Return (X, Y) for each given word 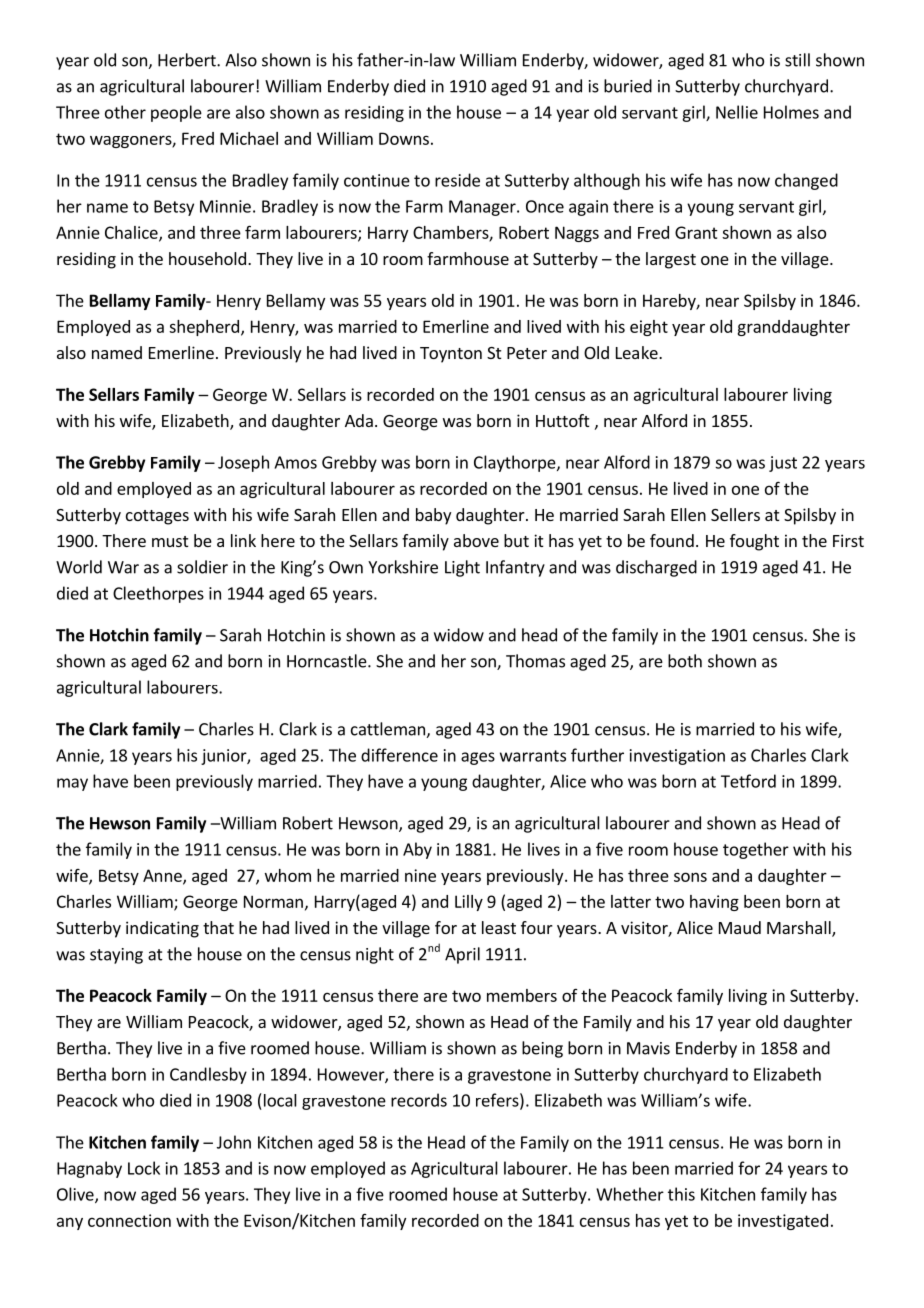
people (176, 113)
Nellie (737, 112)
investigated (783, 1222)
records (419, 1100)
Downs (404, 138)
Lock (144, 1168)
